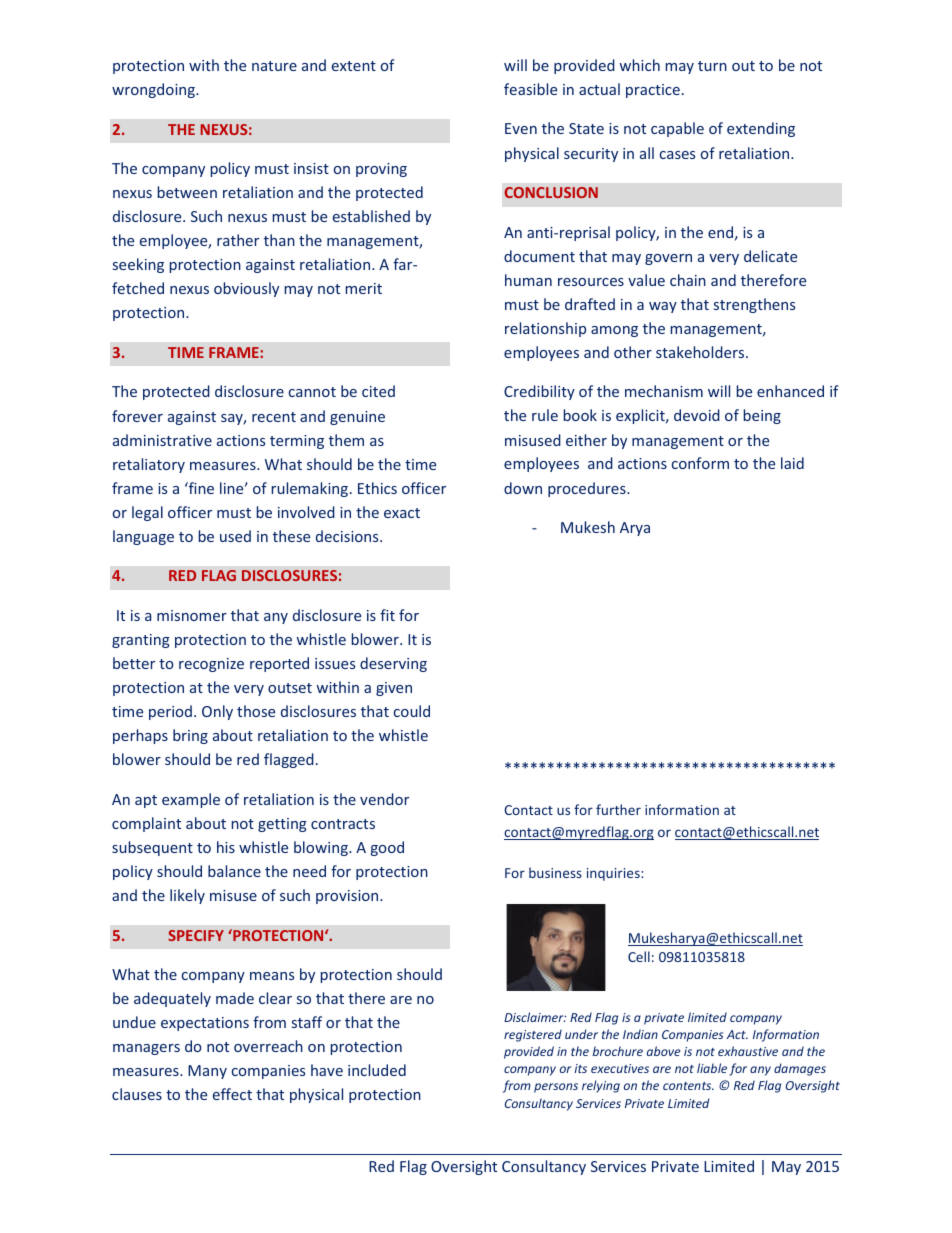 This screenshot has height=1233, width=952. Describe the element at coordinates (712, 66) in the screenshot. I see `turn` at that location.
